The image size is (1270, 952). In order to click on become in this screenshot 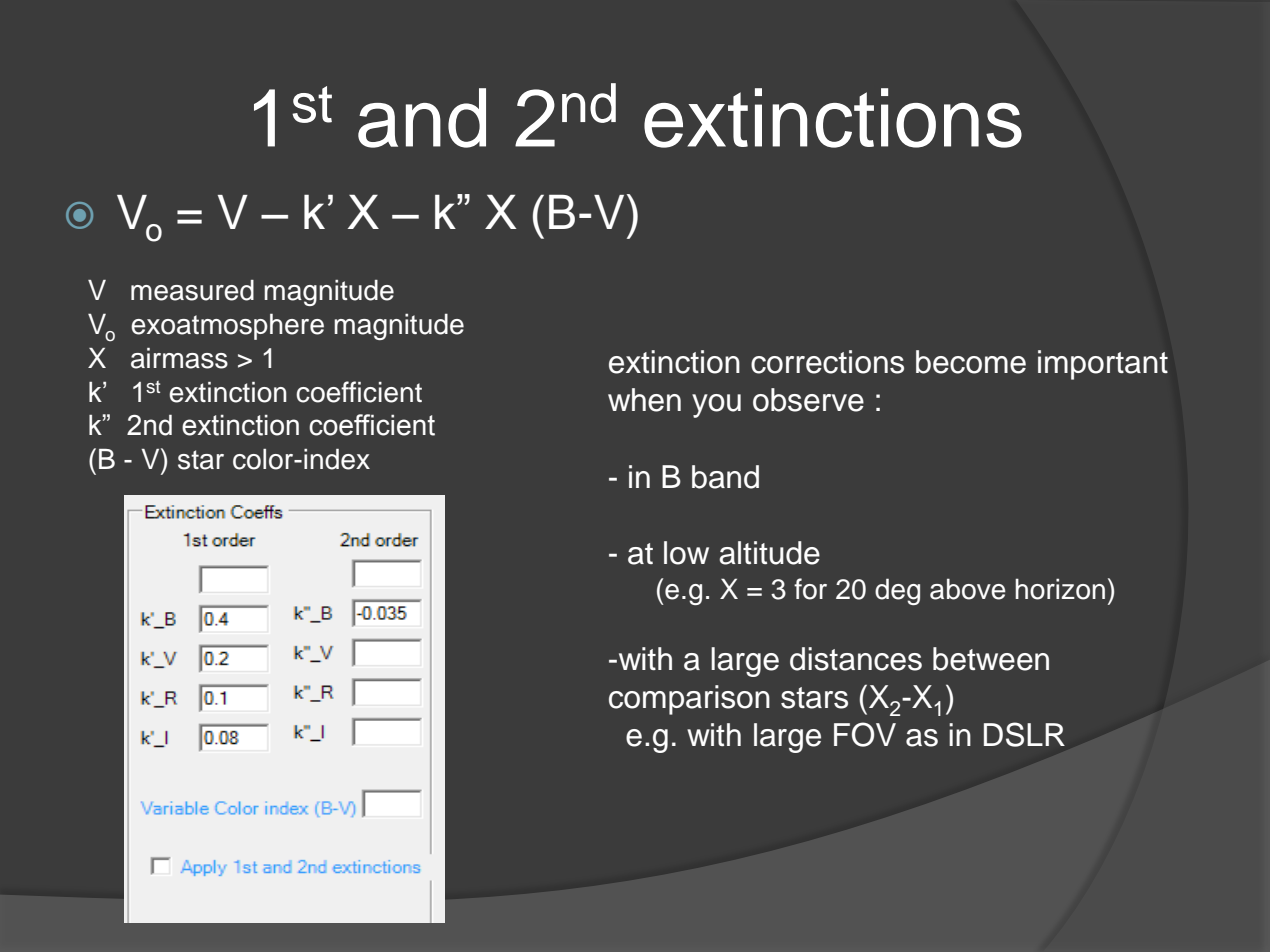, I will do `click(971, 362)`.
